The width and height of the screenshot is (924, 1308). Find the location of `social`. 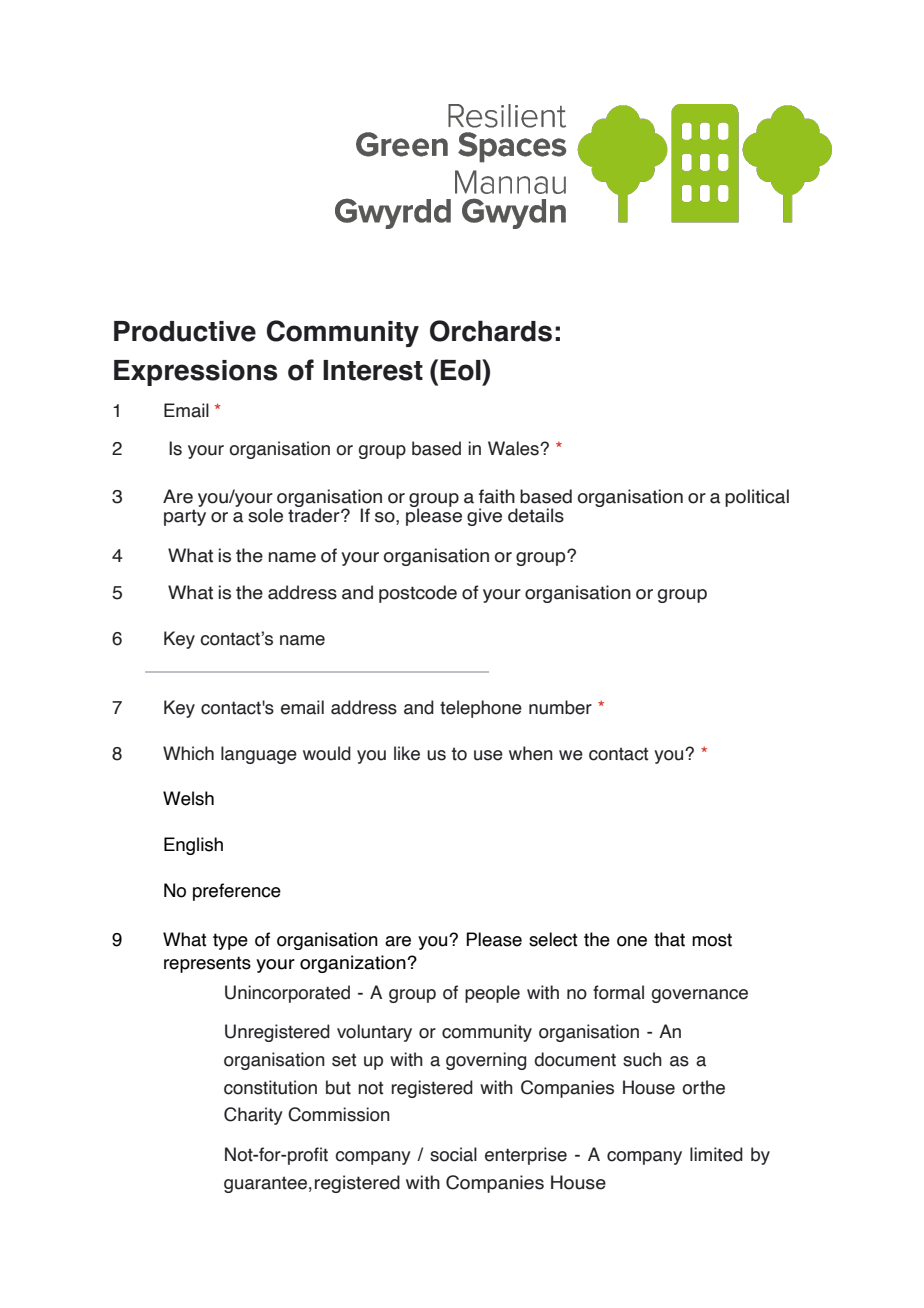

social is located at coordinates (453, 1154).
